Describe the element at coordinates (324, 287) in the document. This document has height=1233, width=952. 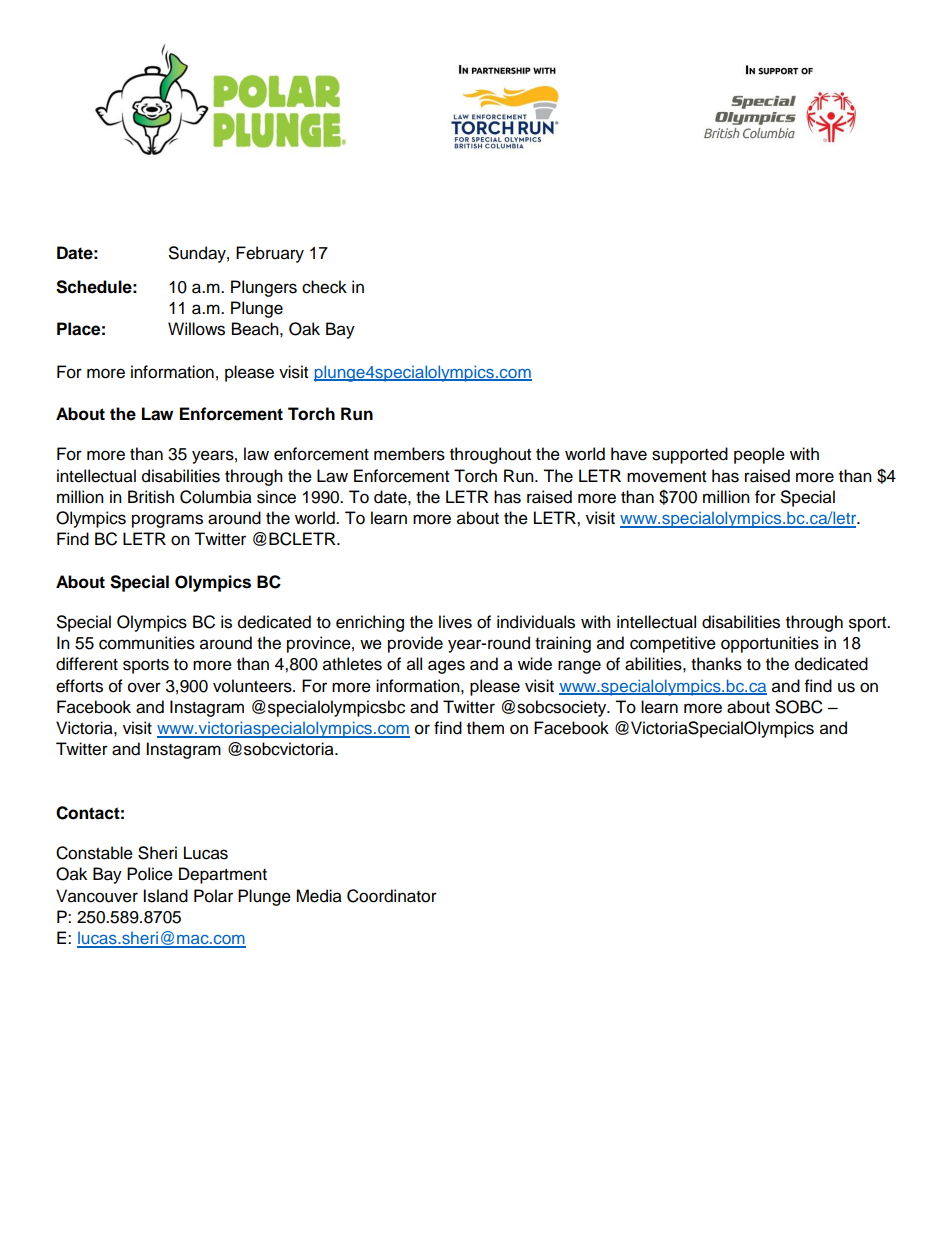
I see `check` at that location.
